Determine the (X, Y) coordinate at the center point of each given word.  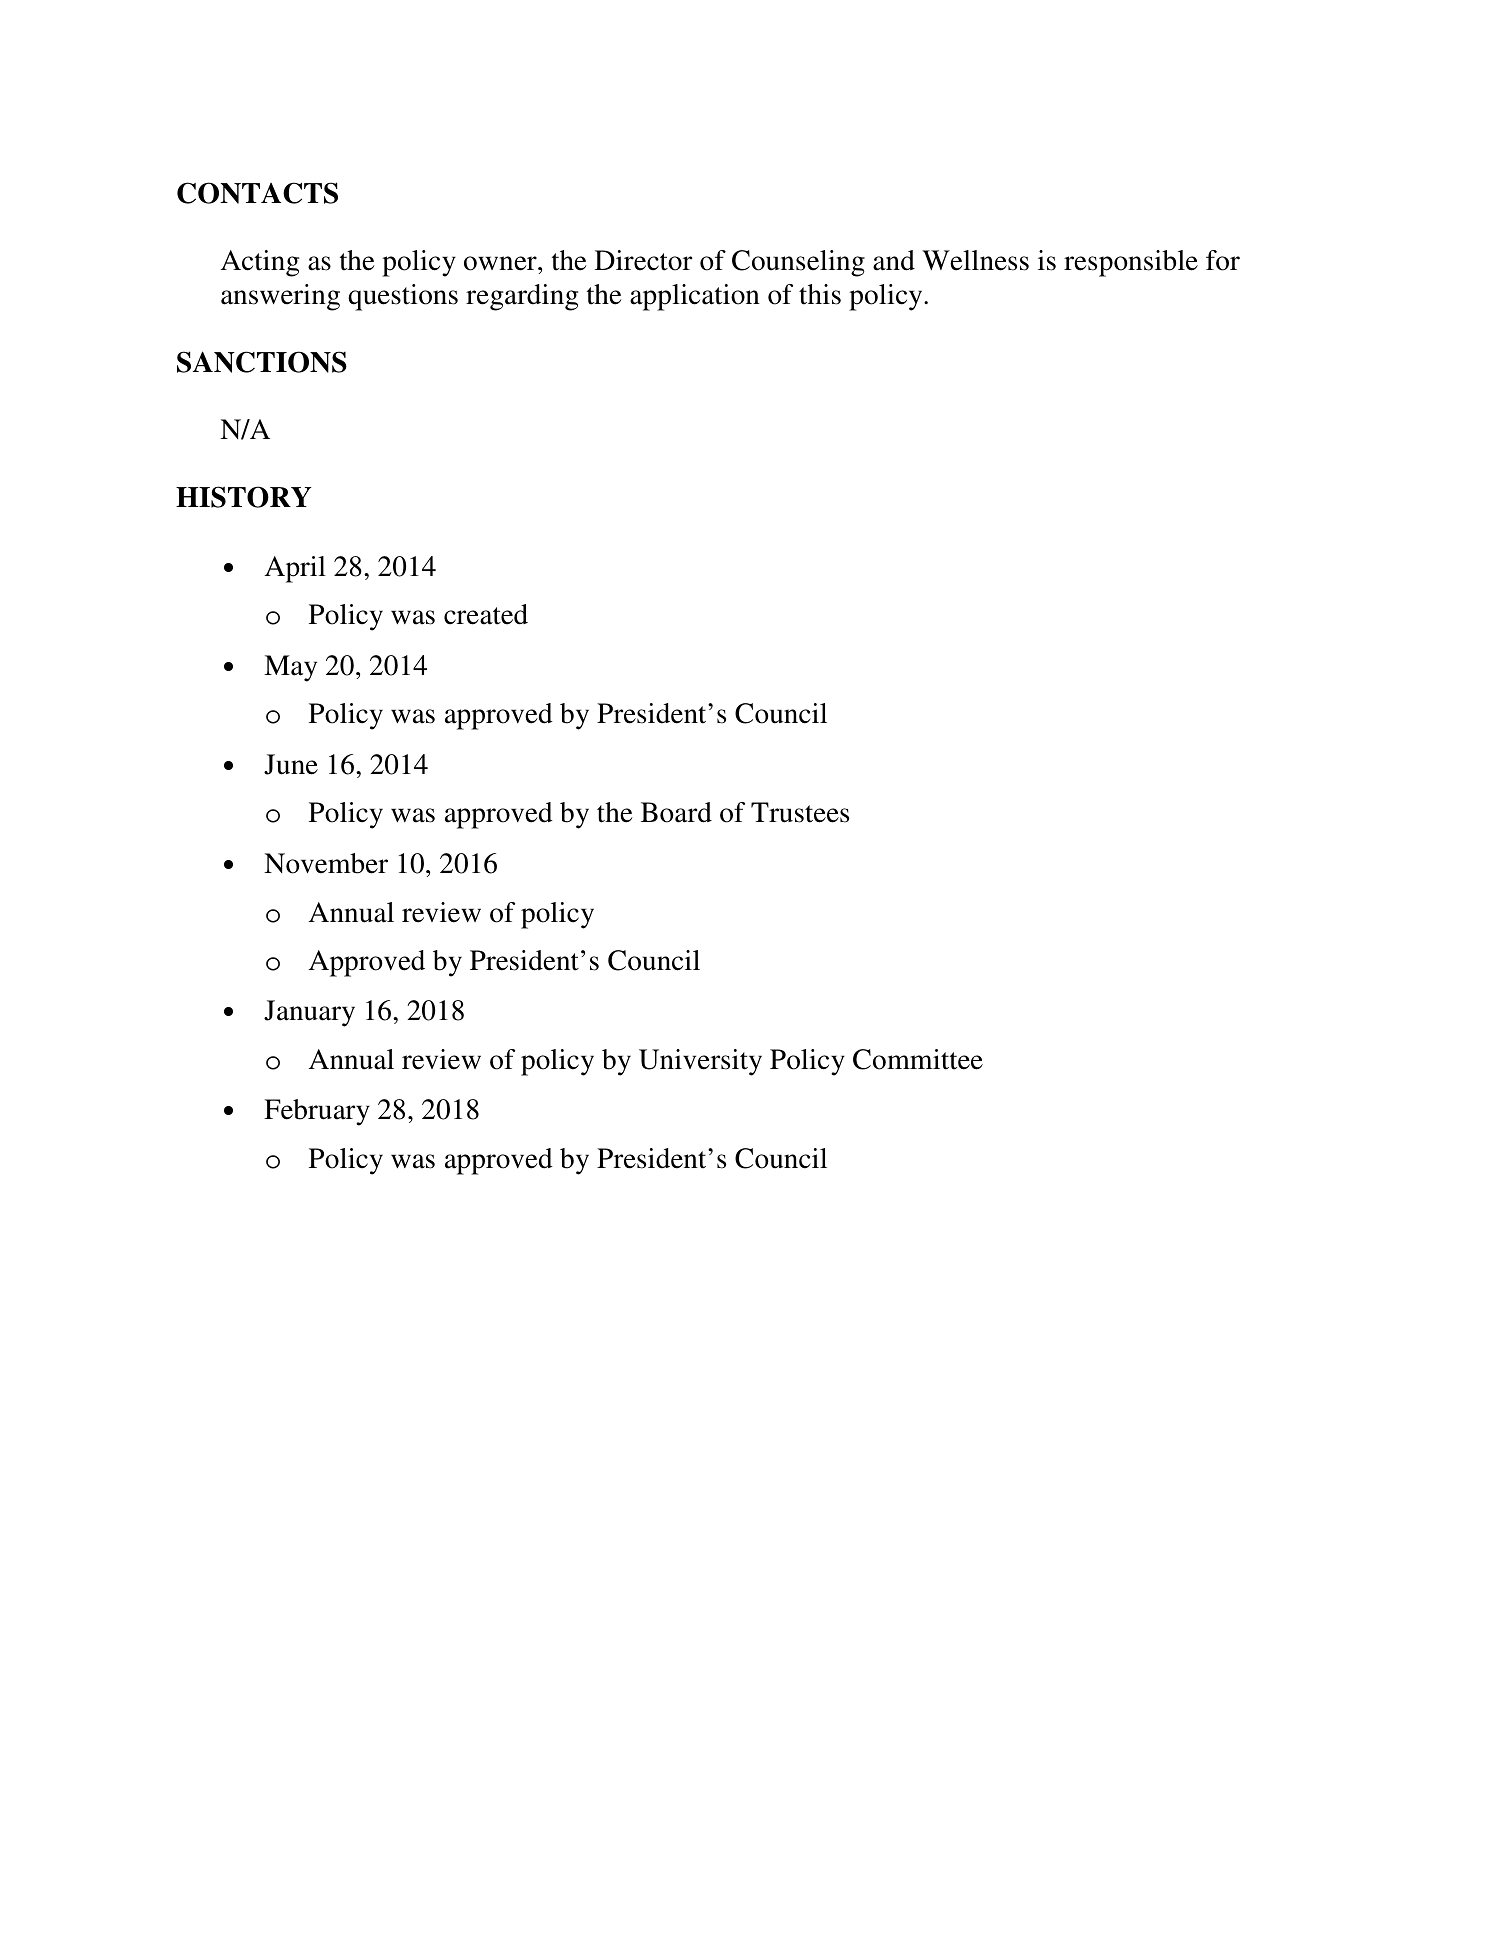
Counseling (798, 263)
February (317, 1112)
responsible (1131, 263)
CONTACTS (257, 193)
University (700, 1062)
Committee (918, 1059)
